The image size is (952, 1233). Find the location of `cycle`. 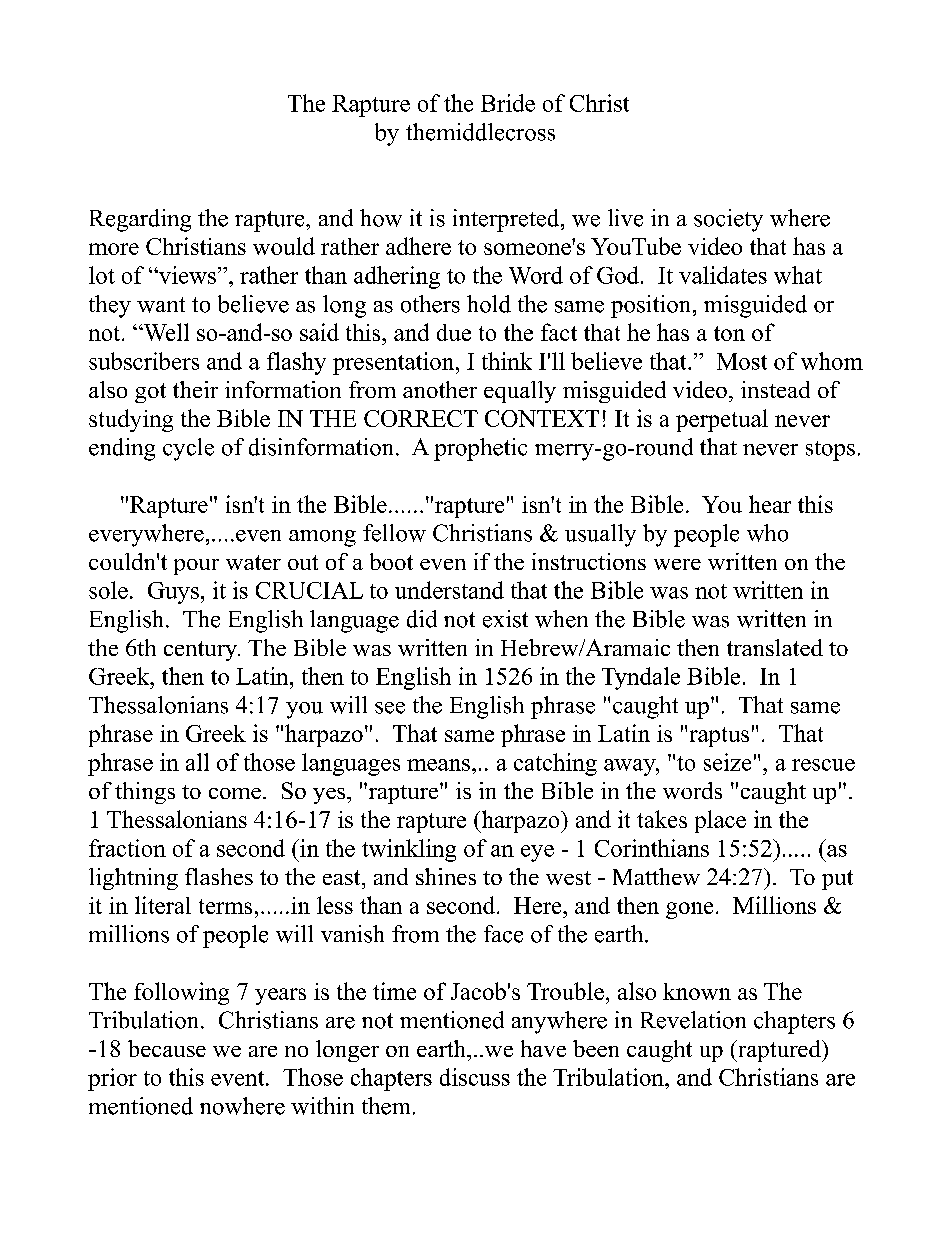

cycle is located at coordinates (188, 449).
